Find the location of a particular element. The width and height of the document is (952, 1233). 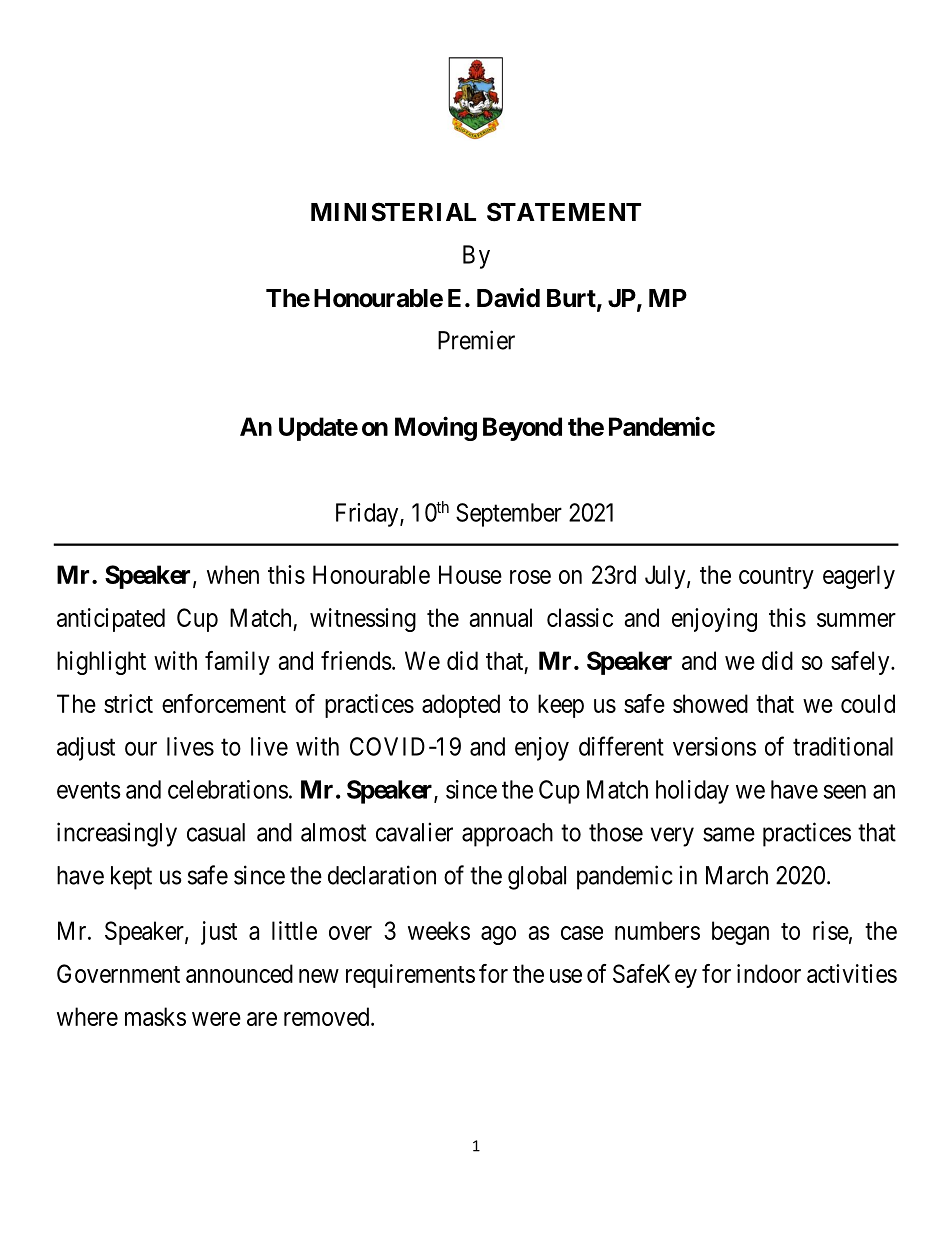

country is located at coordinates (776, 578).
